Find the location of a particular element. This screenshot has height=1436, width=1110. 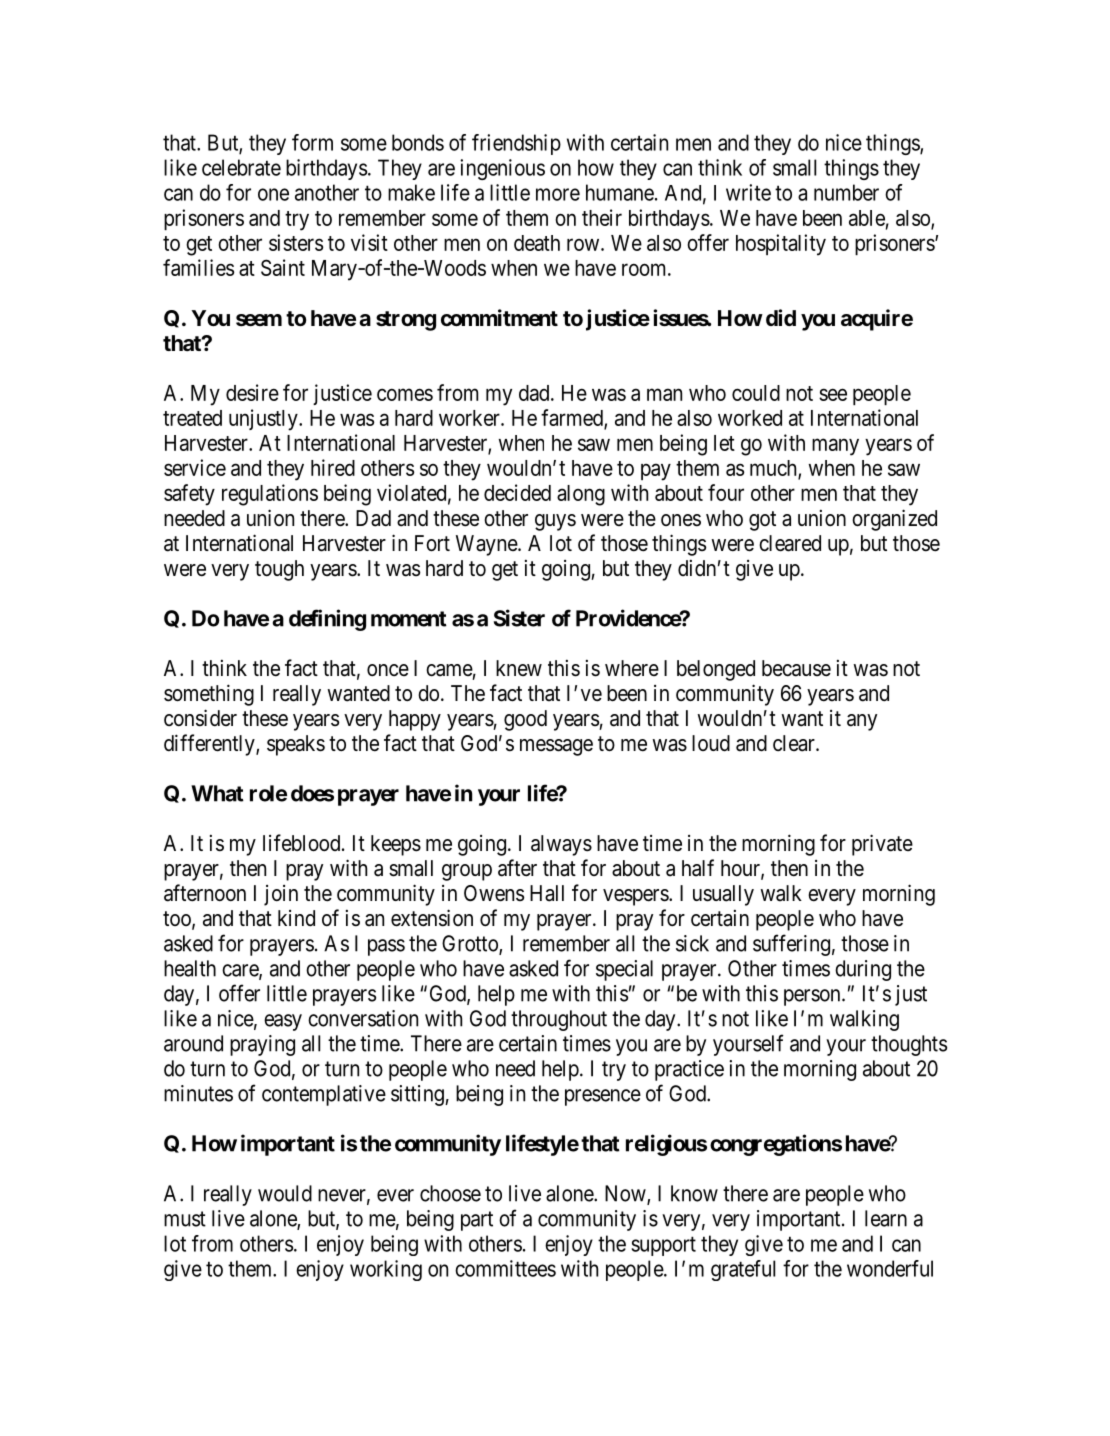

person is located at coordinates (813, 997).
